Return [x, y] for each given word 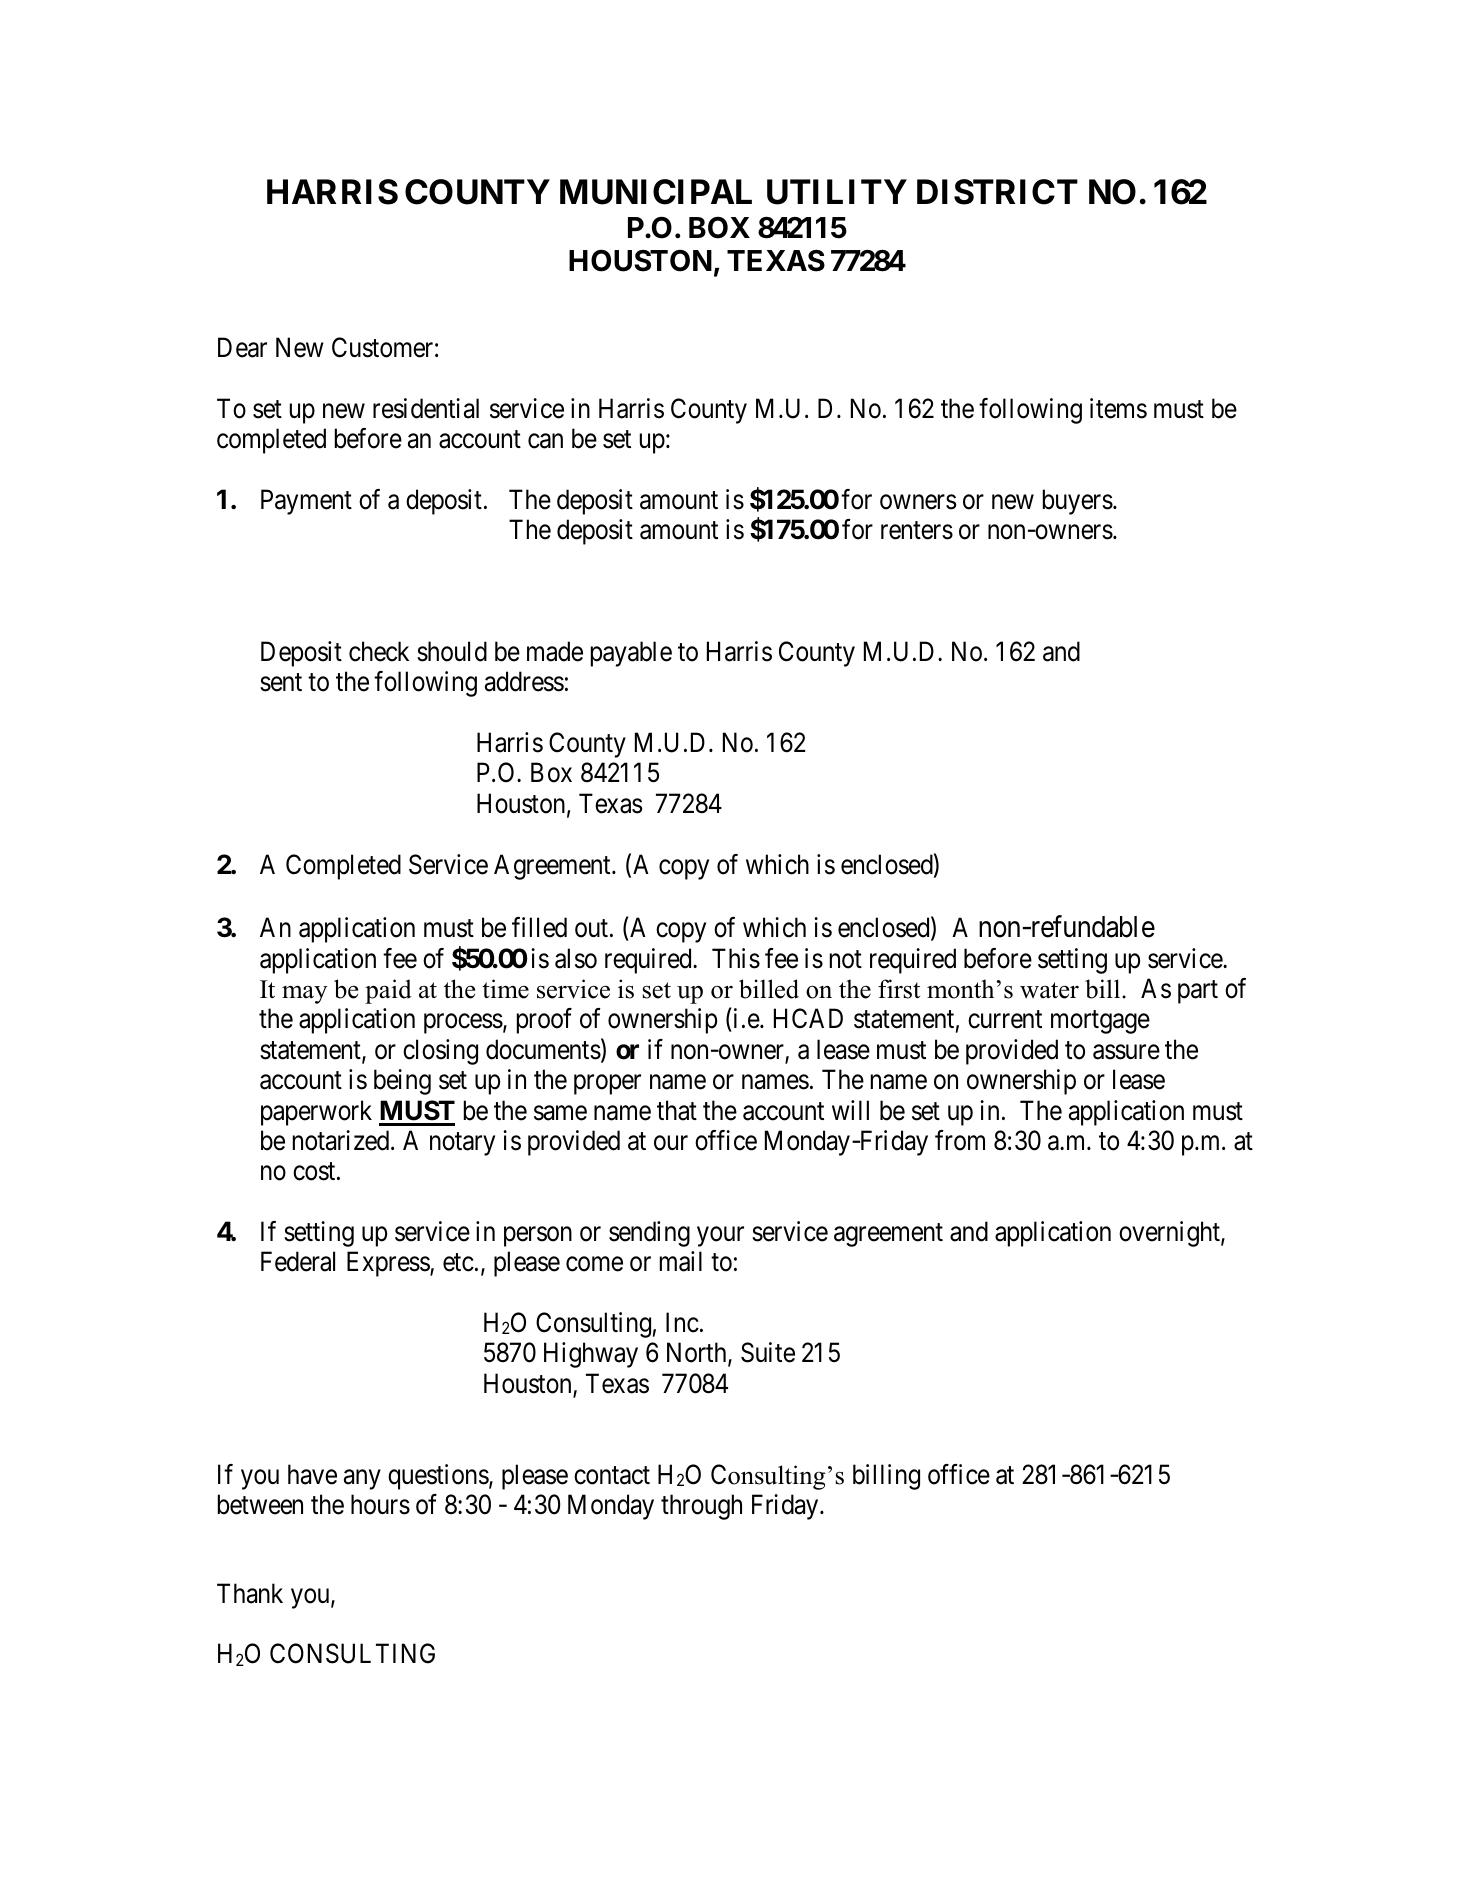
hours [380, 1504]
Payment [306, 502]
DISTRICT [997, 192]
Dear [242, 348]
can [545, 441]
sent [281, 683]
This [736, 958]
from [960, 1140]
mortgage [1100, 1022]
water [1049, 990]
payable [631, 654]
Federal [298, 1261]
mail [681, 1261]
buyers [1078, 502]
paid [388, 991]
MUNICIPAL [656, 192]
